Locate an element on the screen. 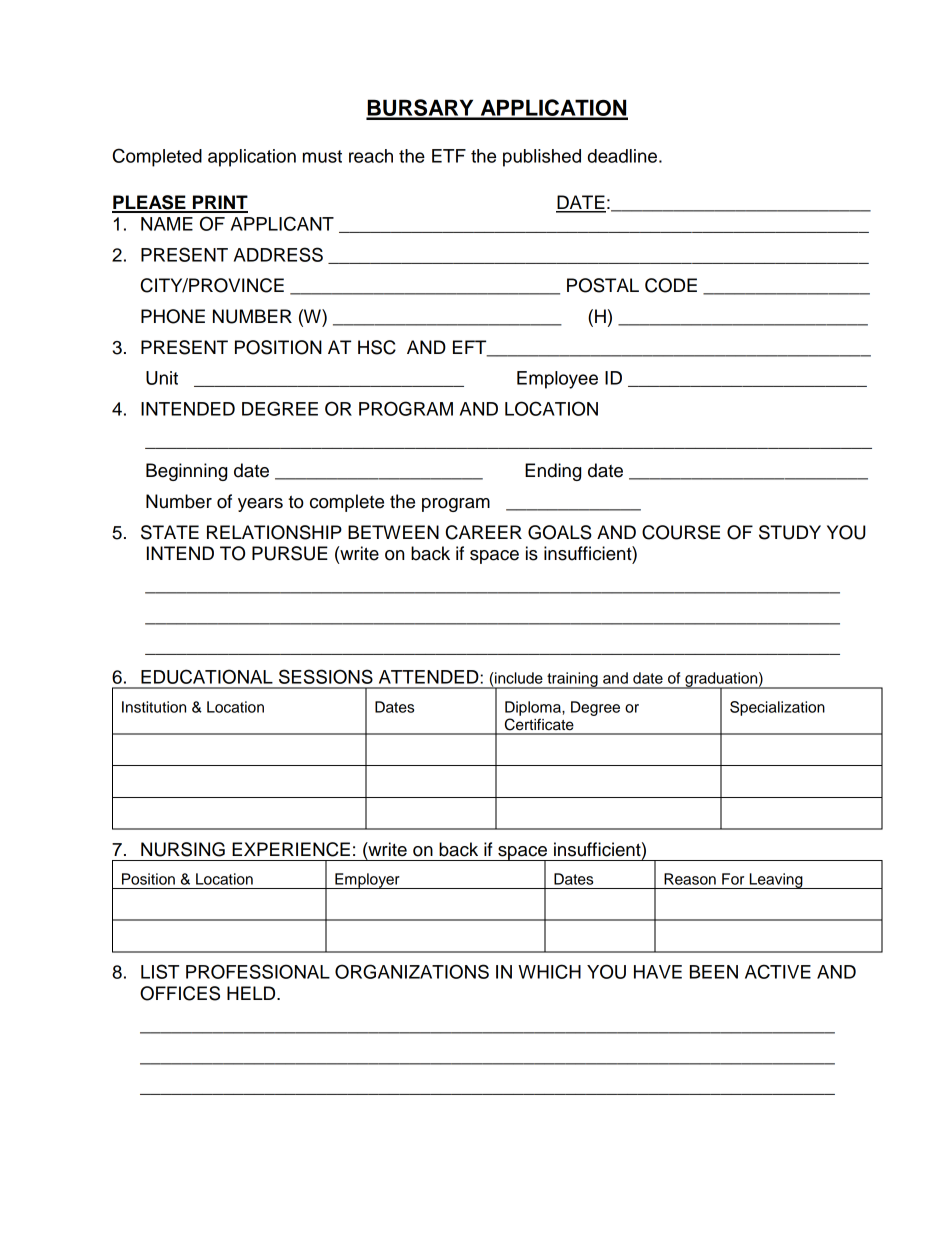  ETF is located at coordinates (449, 156).
